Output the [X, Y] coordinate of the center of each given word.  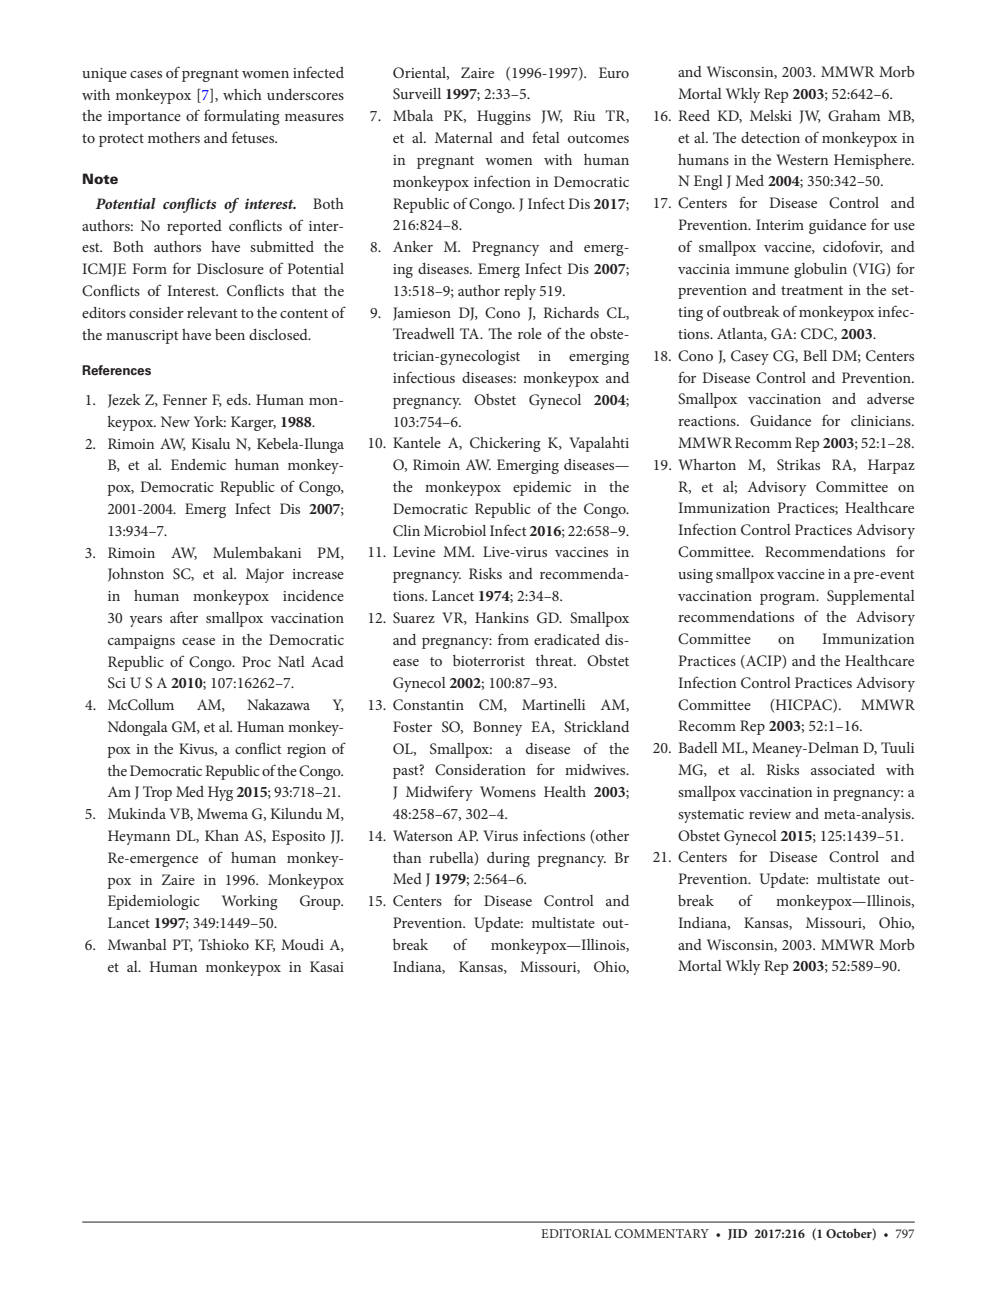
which [242, 94]
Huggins [504, 117]
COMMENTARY [662, 1233]
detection [770, 137]
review [770, 814]
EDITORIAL [576, 1233]
